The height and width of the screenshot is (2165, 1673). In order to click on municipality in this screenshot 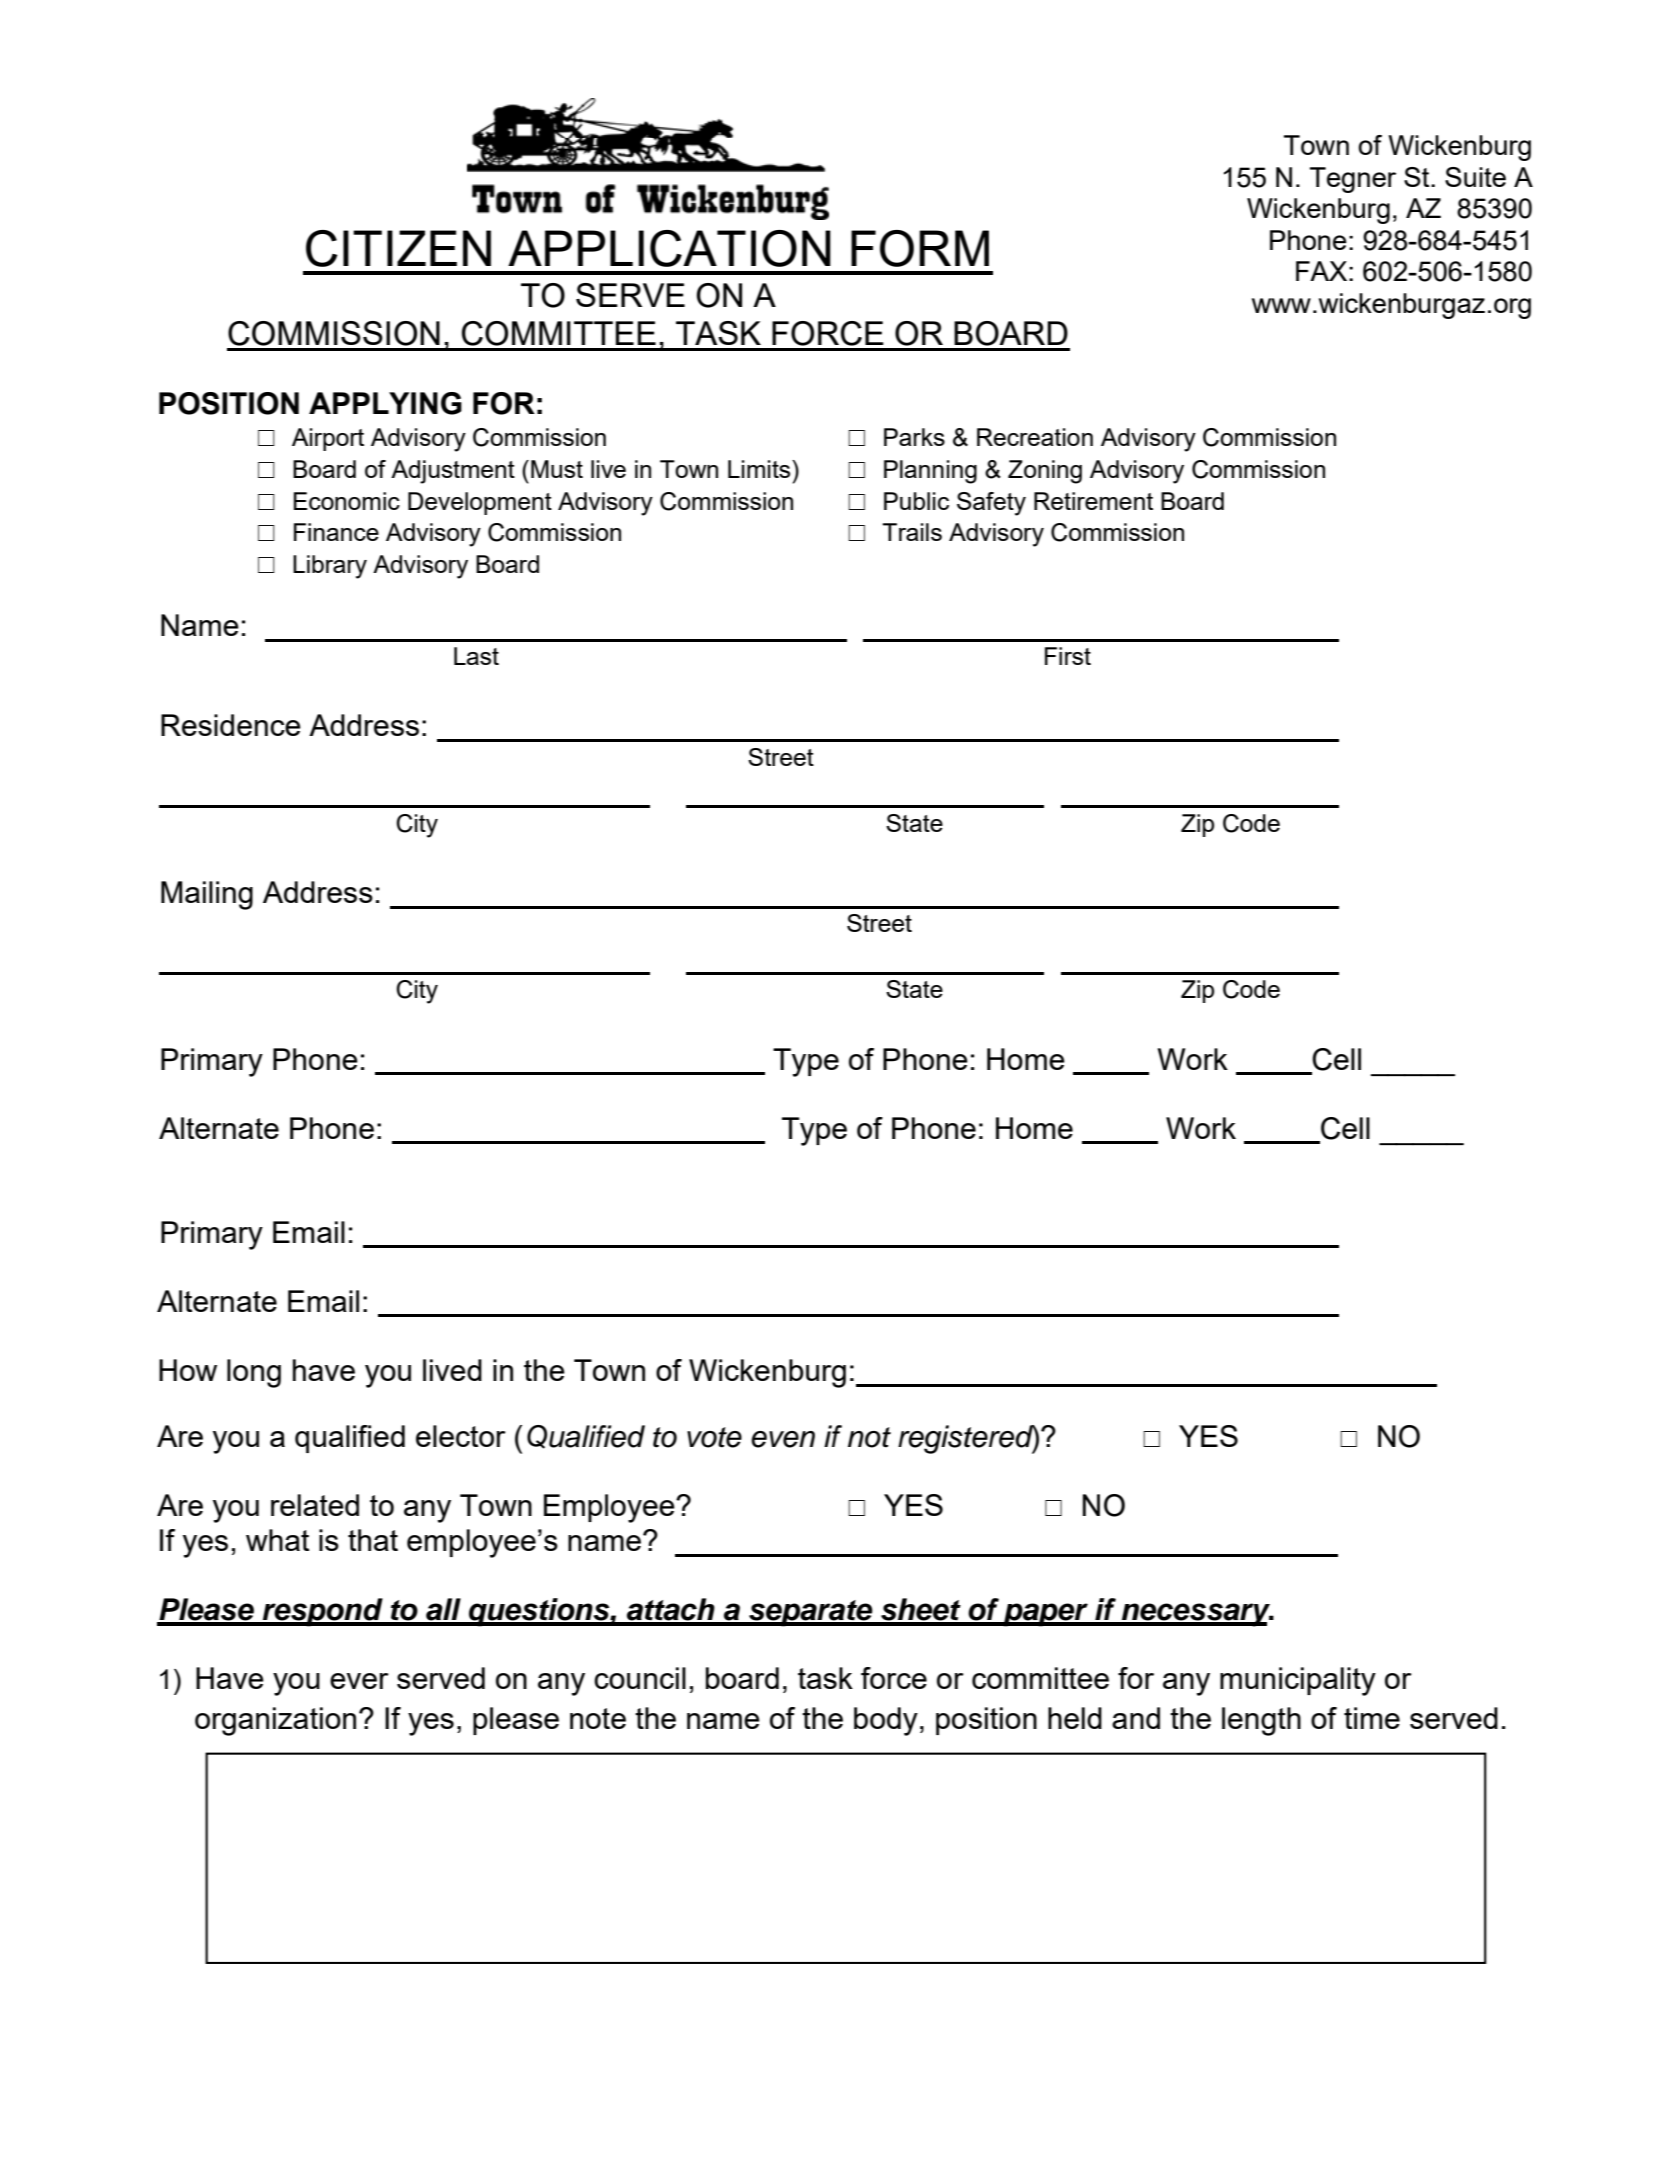, I will do `click(1298, 1681)`.
